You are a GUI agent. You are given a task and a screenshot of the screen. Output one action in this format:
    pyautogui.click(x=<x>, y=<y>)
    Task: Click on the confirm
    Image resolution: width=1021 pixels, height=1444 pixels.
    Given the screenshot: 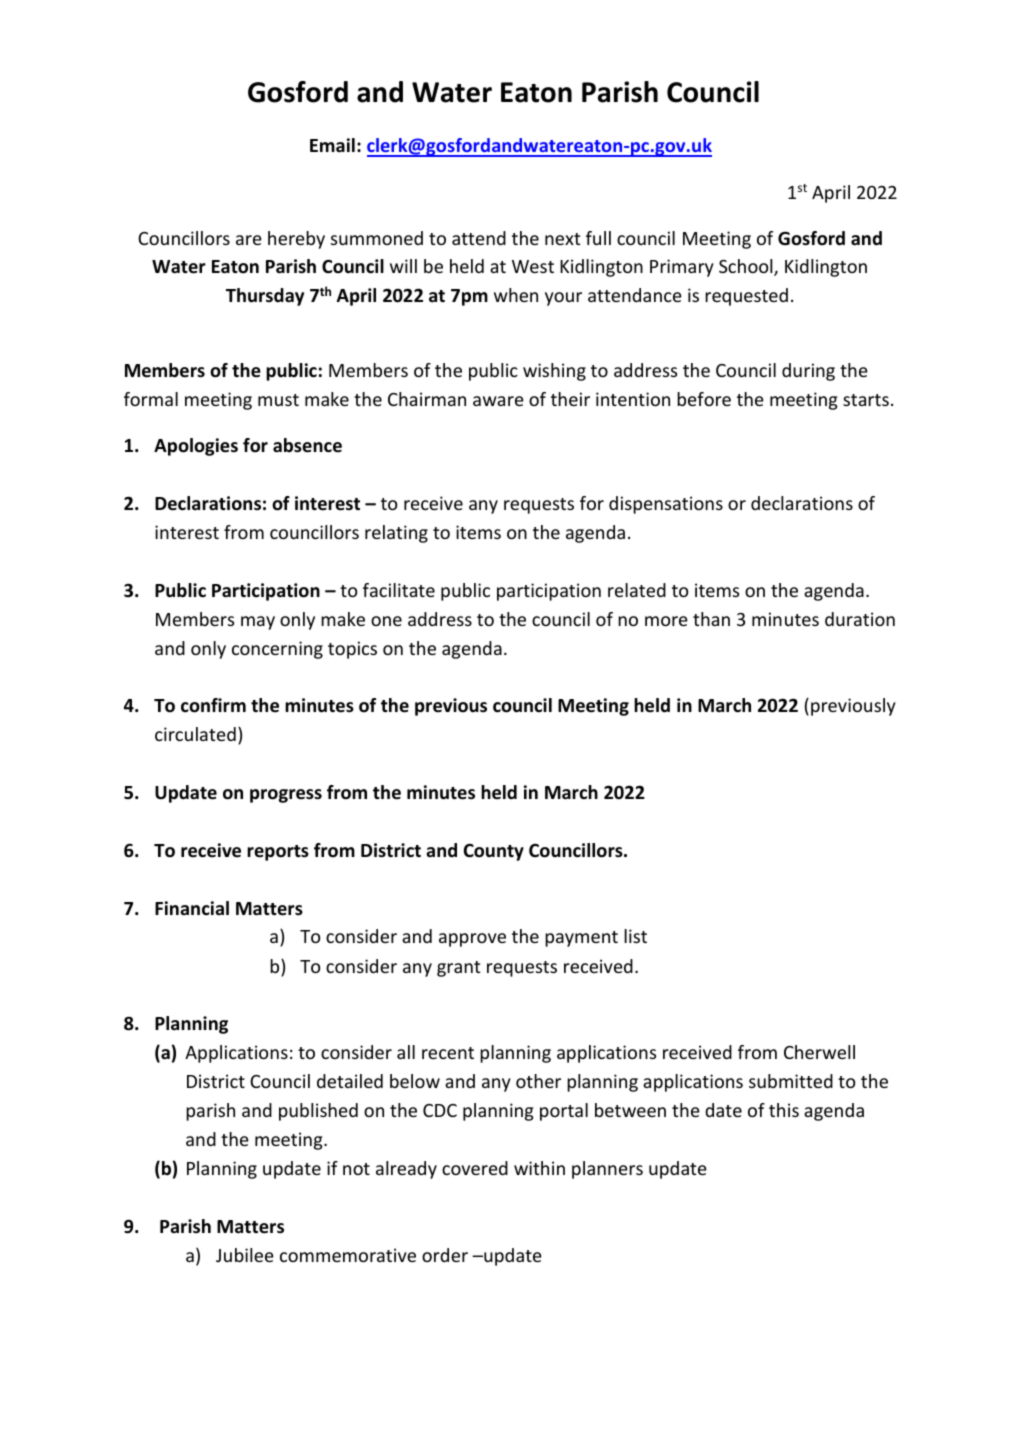 What is the action you would take?
    pyautogui.click(x=213, y=705)
